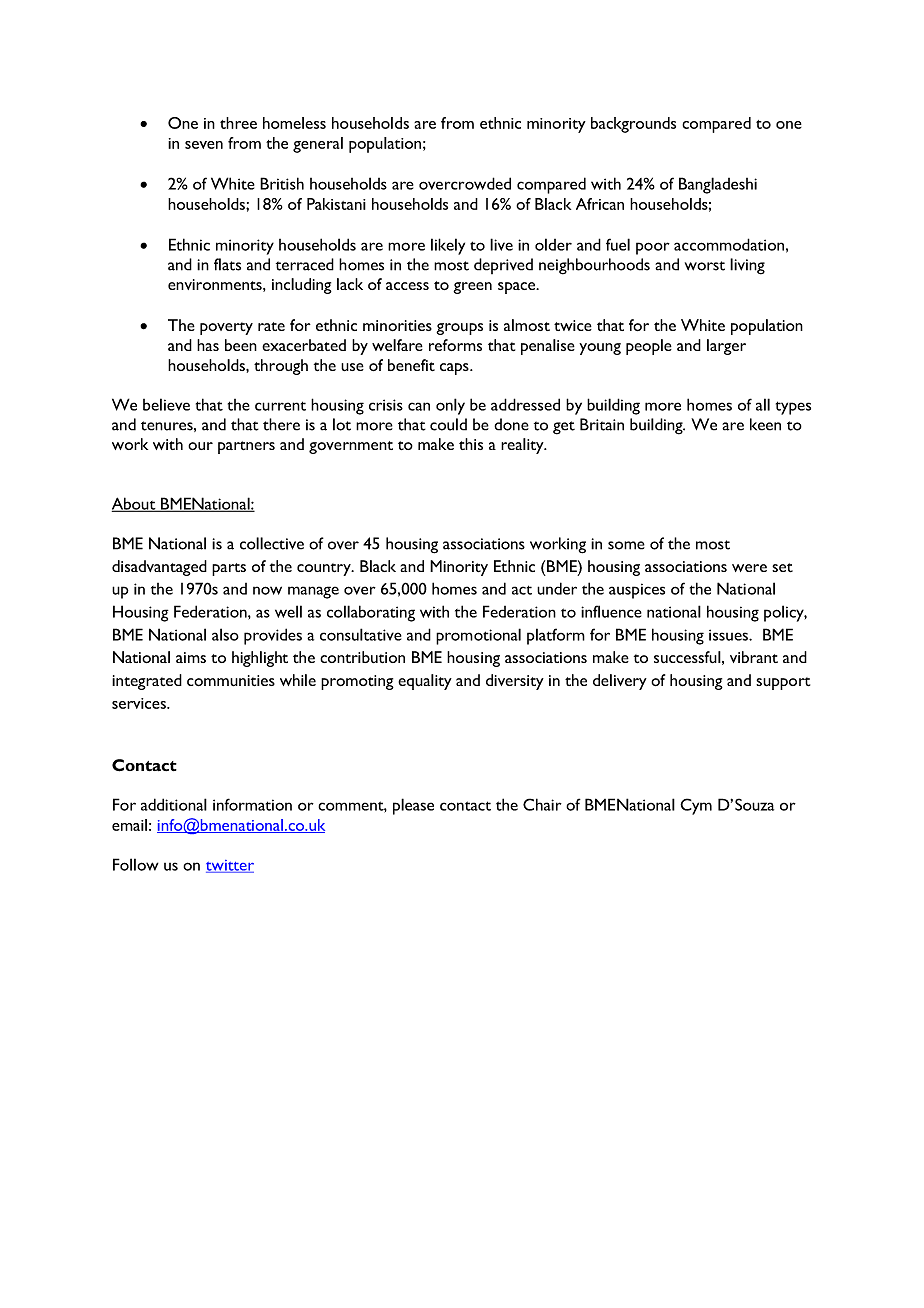 The image size is (924, 1308). Describe the element at coordinates (455, 369) in the document. I see `caps` at that location.
